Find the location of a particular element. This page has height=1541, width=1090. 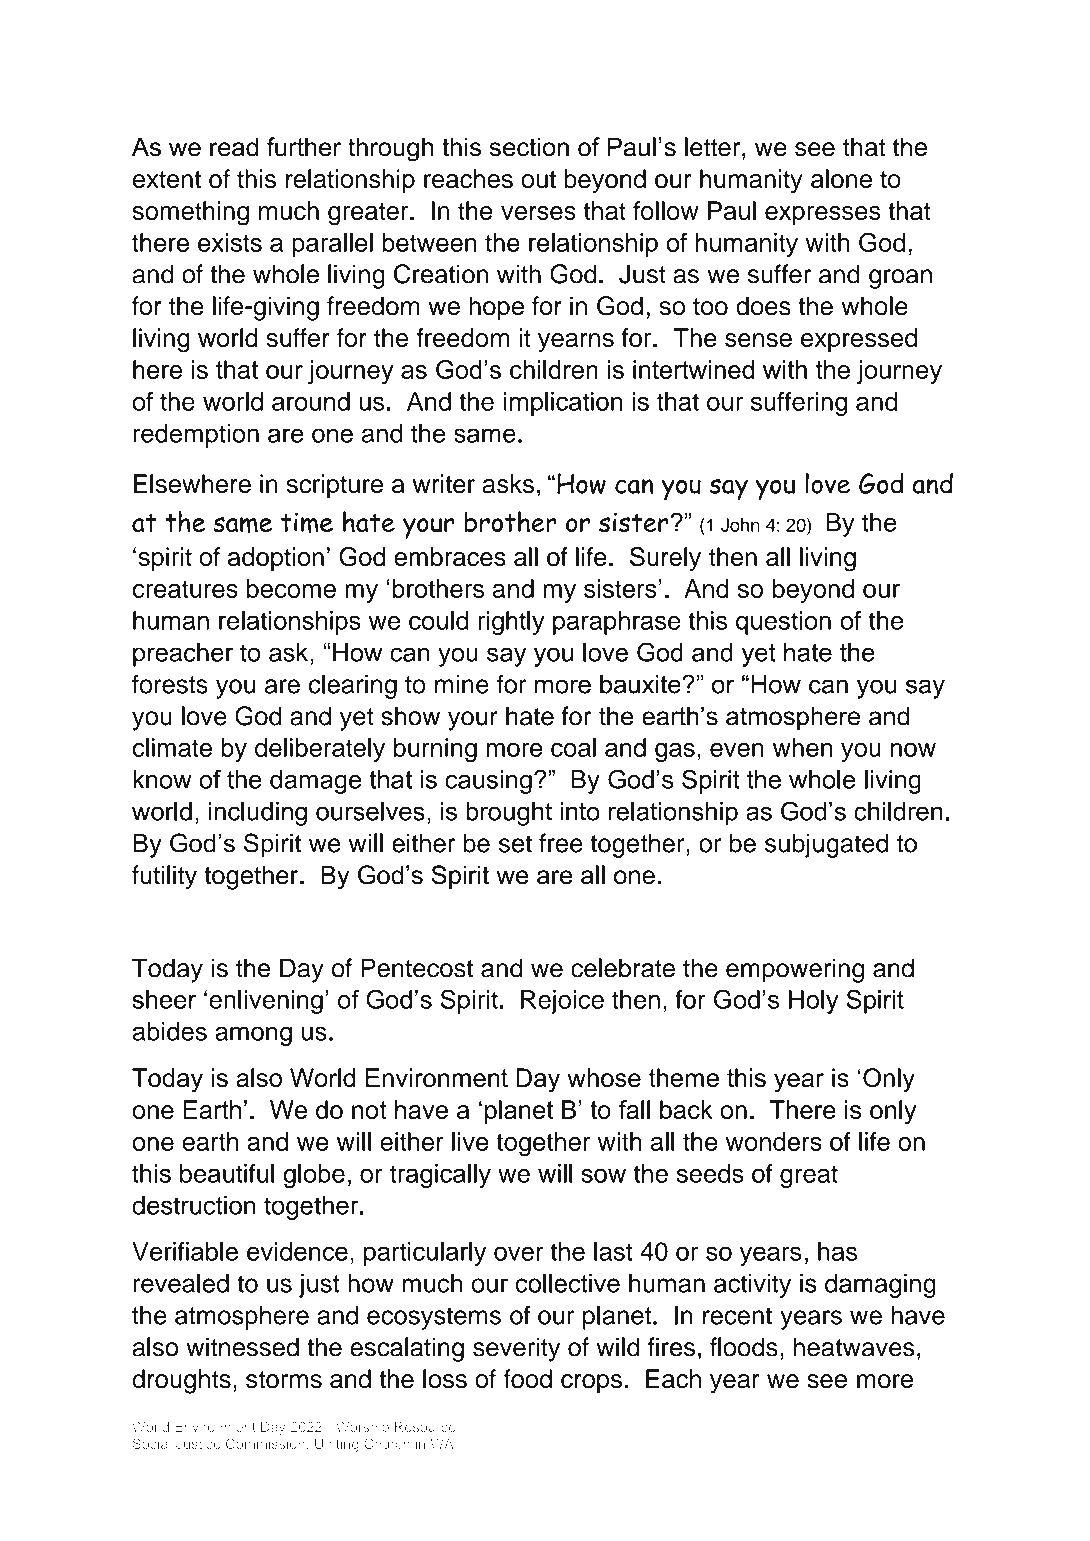

including is located at coordinates (258, 814).
